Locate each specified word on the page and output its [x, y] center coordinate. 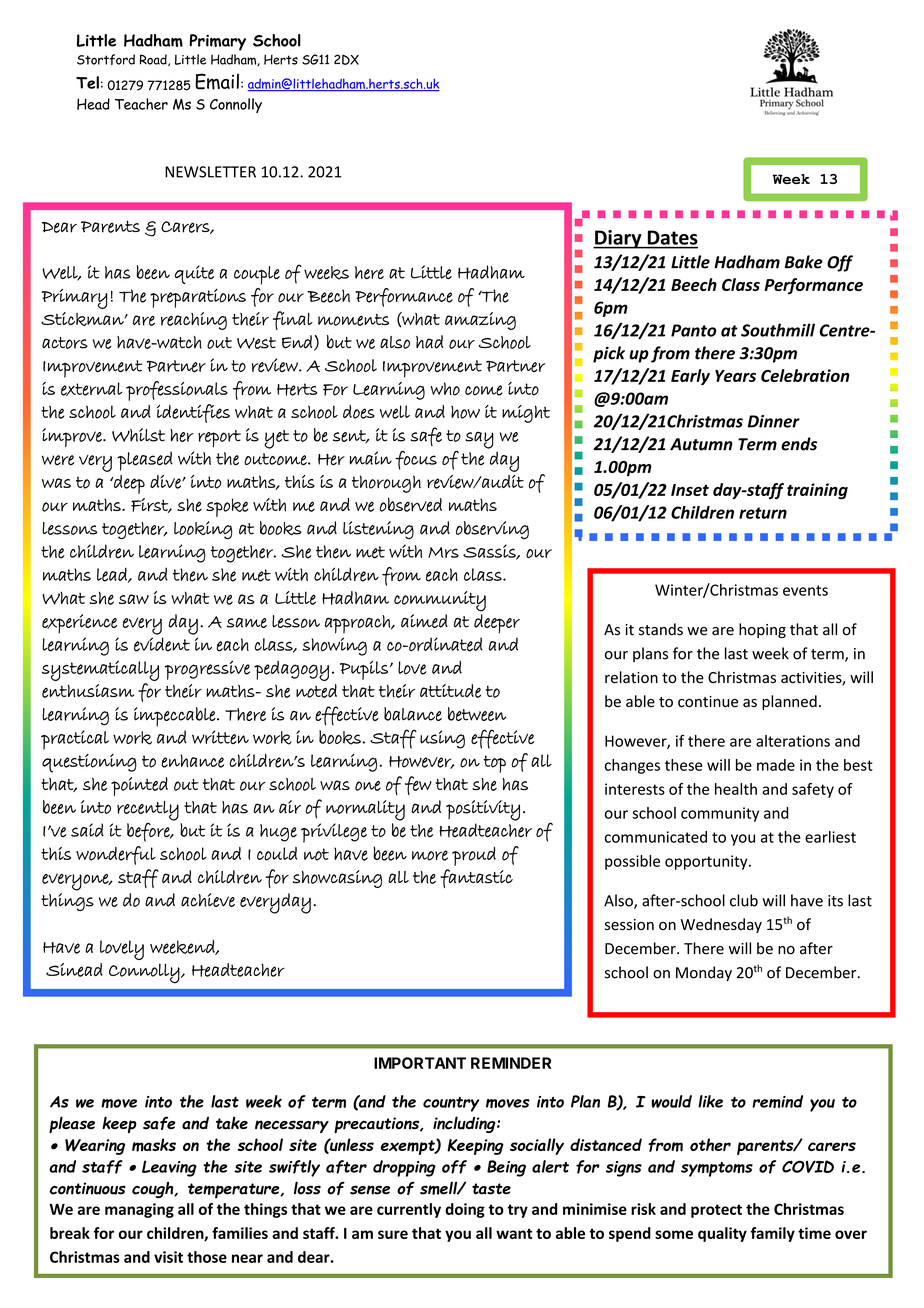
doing [465, 1210]
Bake [804, 262]
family [773, 1234]
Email [217, 81]
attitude [450, 691]
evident [162, 644]
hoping [762, 630]
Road [154, 60]
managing [139, 1210]
